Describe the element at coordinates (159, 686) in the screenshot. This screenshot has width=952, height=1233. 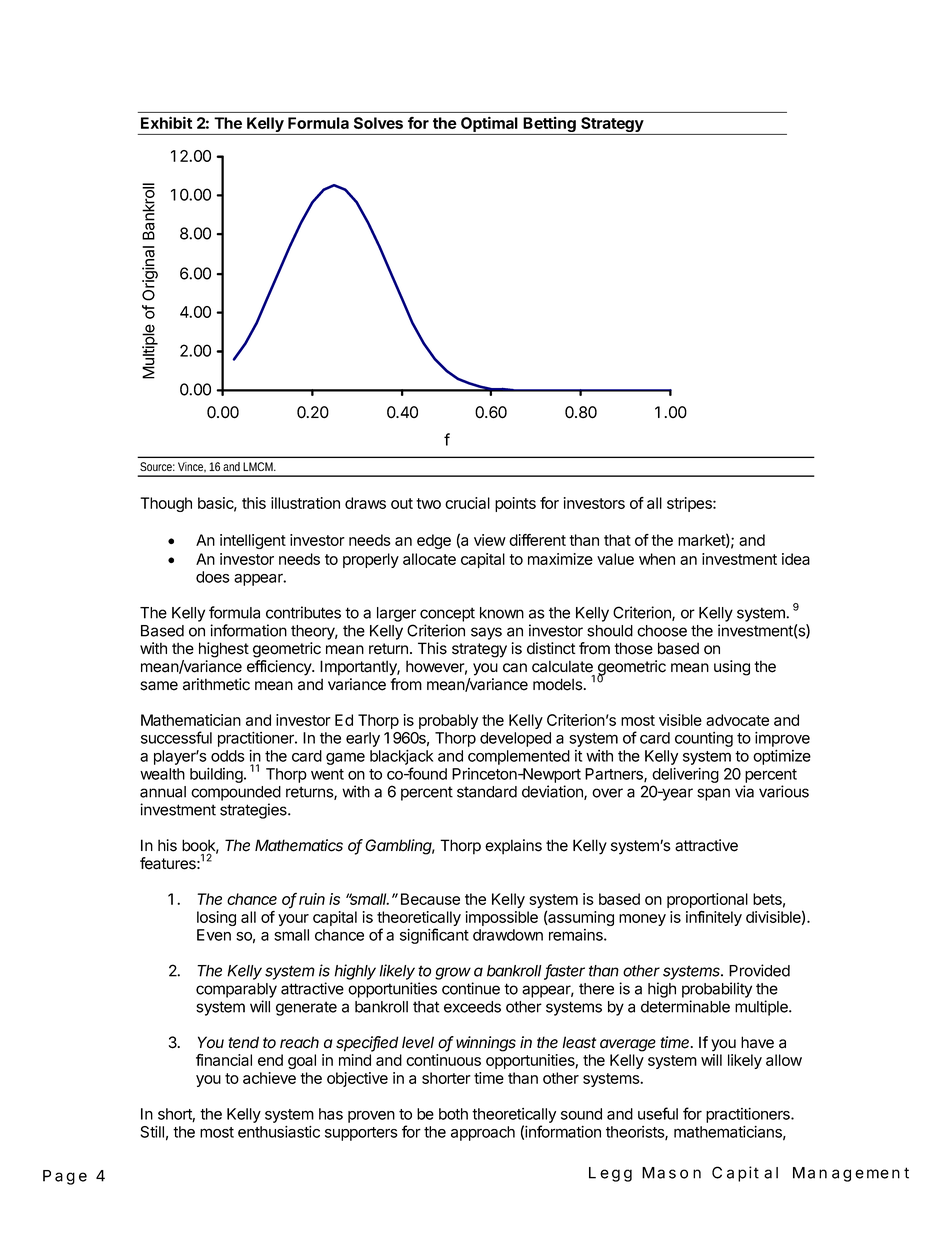
I see `same` at that location.
